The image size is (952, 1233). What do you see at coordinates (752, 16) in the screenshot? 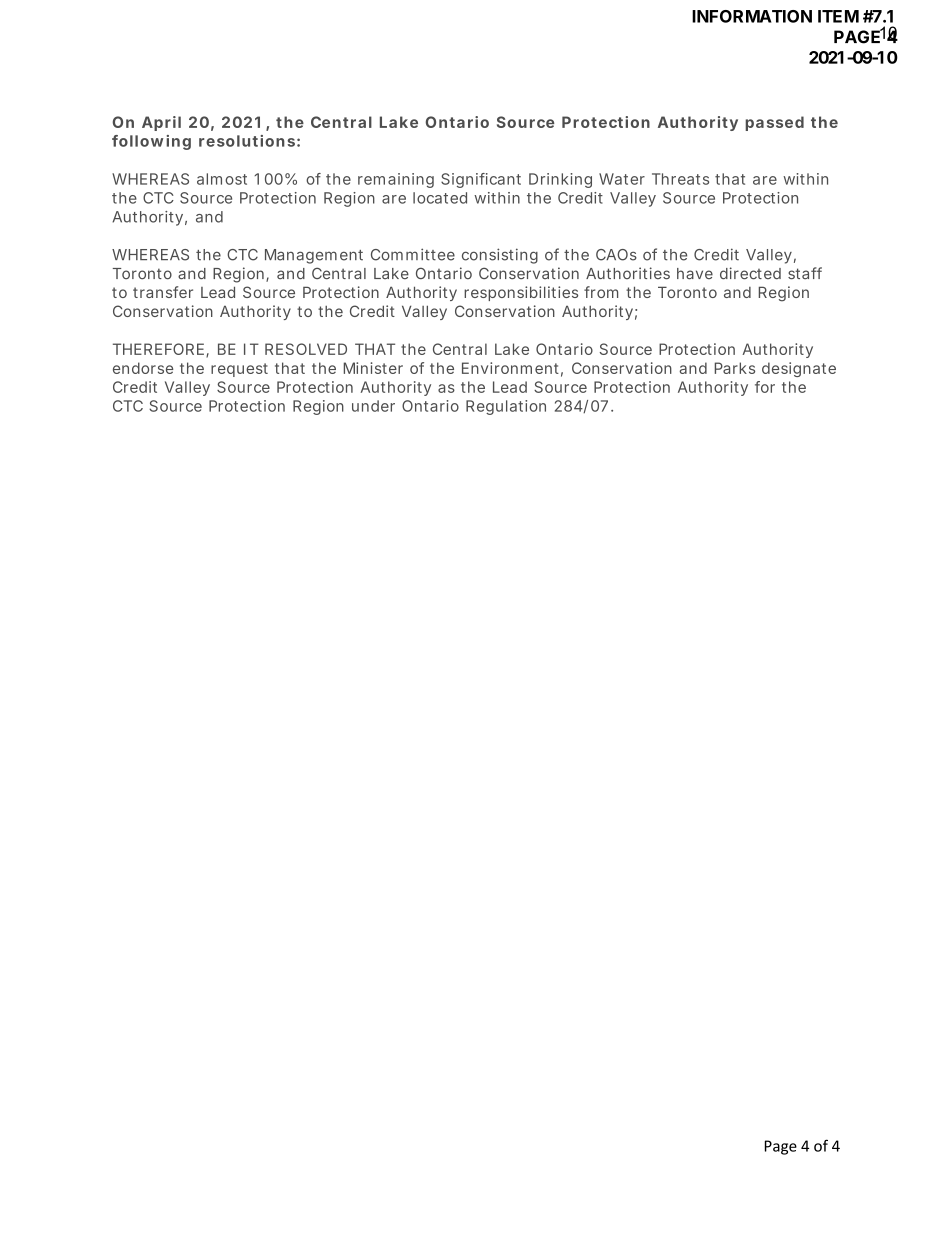
I see `INFORMATION` at bounding box center [752, 16].
